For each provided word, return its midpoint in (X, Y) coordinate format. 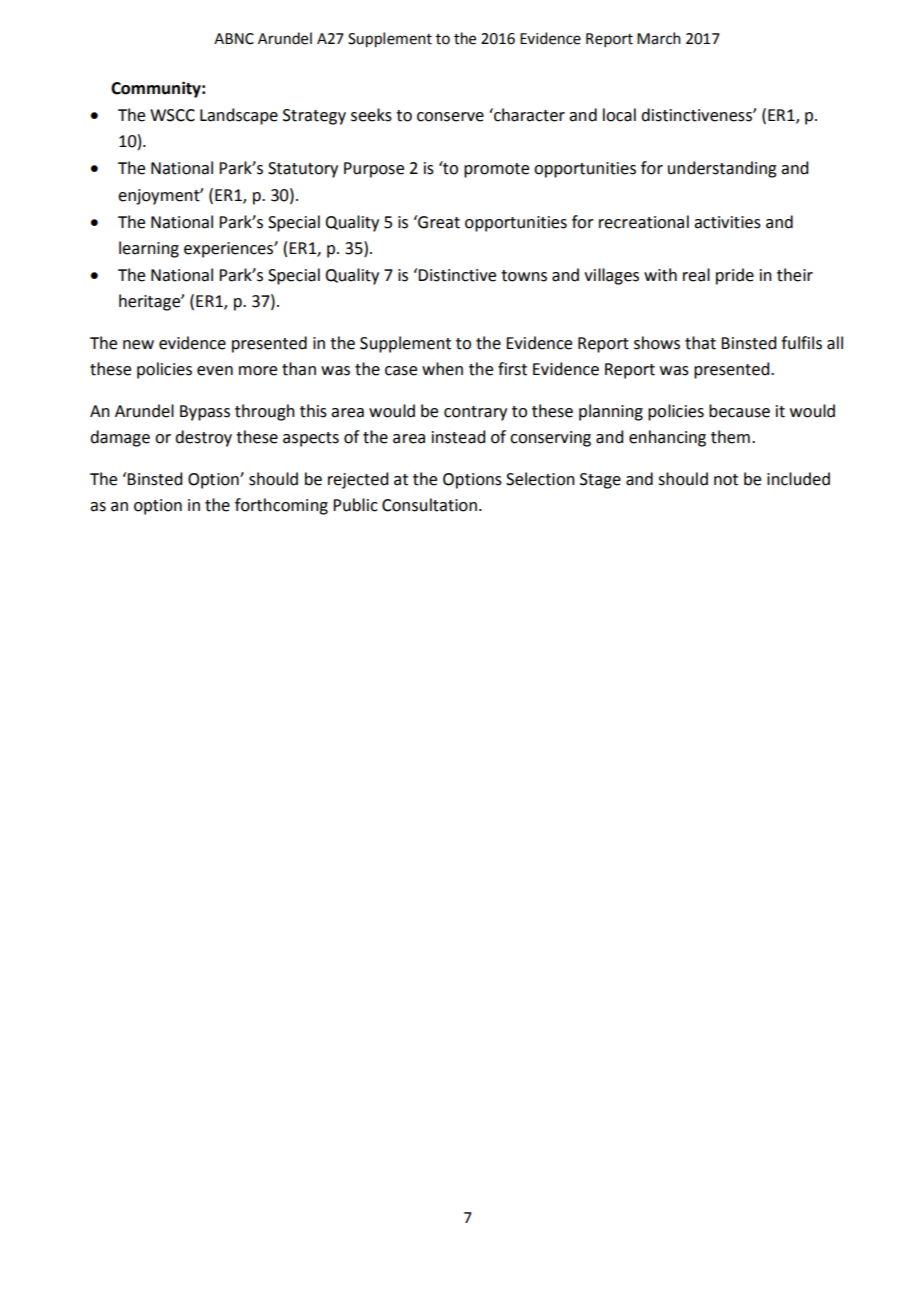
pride (735, 276)
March (659, 38)
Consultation (431, 505)
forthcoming (281, 506)
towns (524, 276)
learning (149, 249)
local (619, 115)
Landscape (239, 116)
